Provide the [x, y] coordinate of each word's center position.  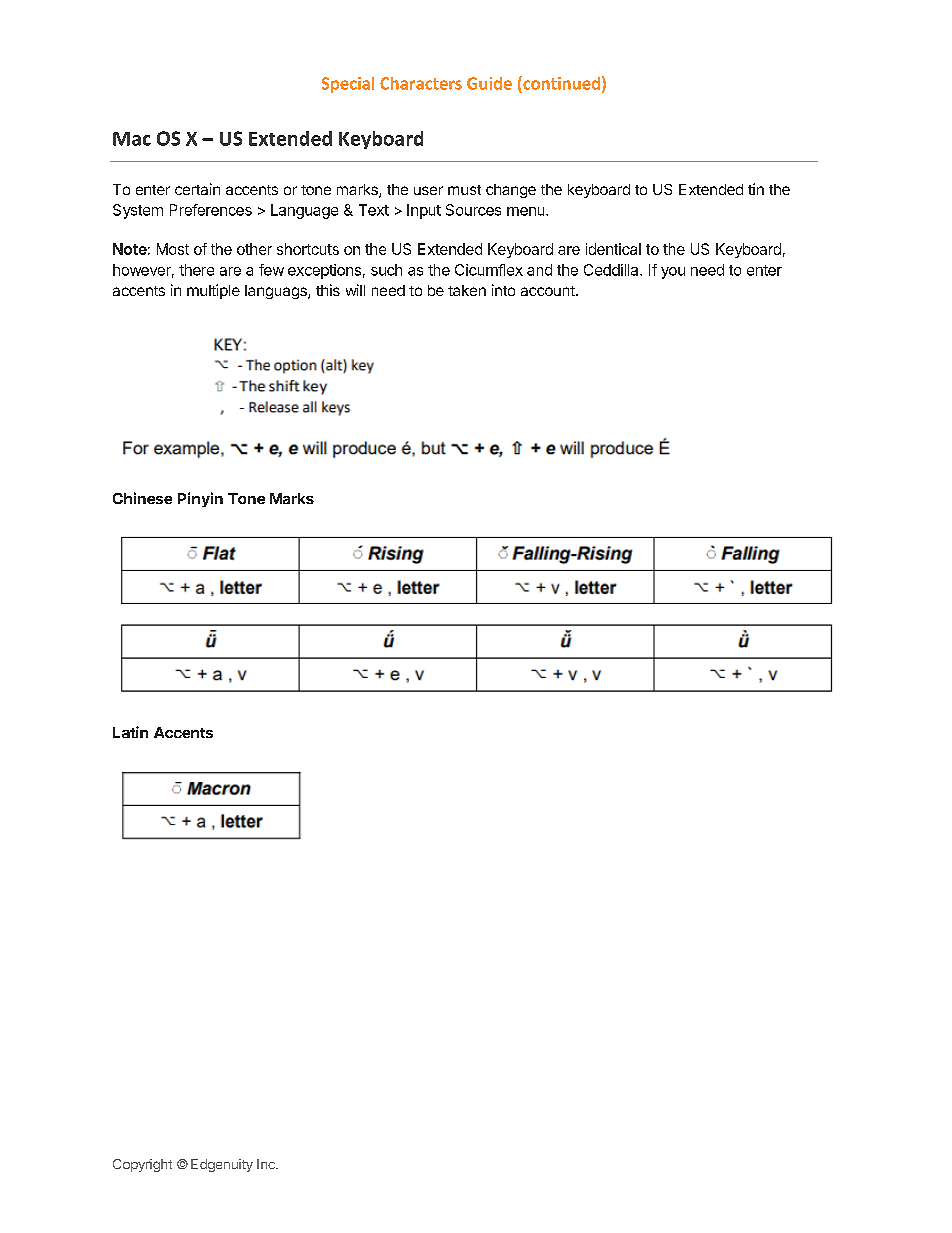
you [673, 273]
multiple [213, 291]
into [503, 290]
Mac [132, 139]
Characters [421, 83]
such [386, 270]
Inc [267, 1164]
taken [467, 290]
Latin [130, 732]
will [355, 290]
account [549, 291]
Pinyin [200, 499]
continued [560, 83]
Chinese [142, 498]
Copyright [142, 1165]
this [328, 290]
